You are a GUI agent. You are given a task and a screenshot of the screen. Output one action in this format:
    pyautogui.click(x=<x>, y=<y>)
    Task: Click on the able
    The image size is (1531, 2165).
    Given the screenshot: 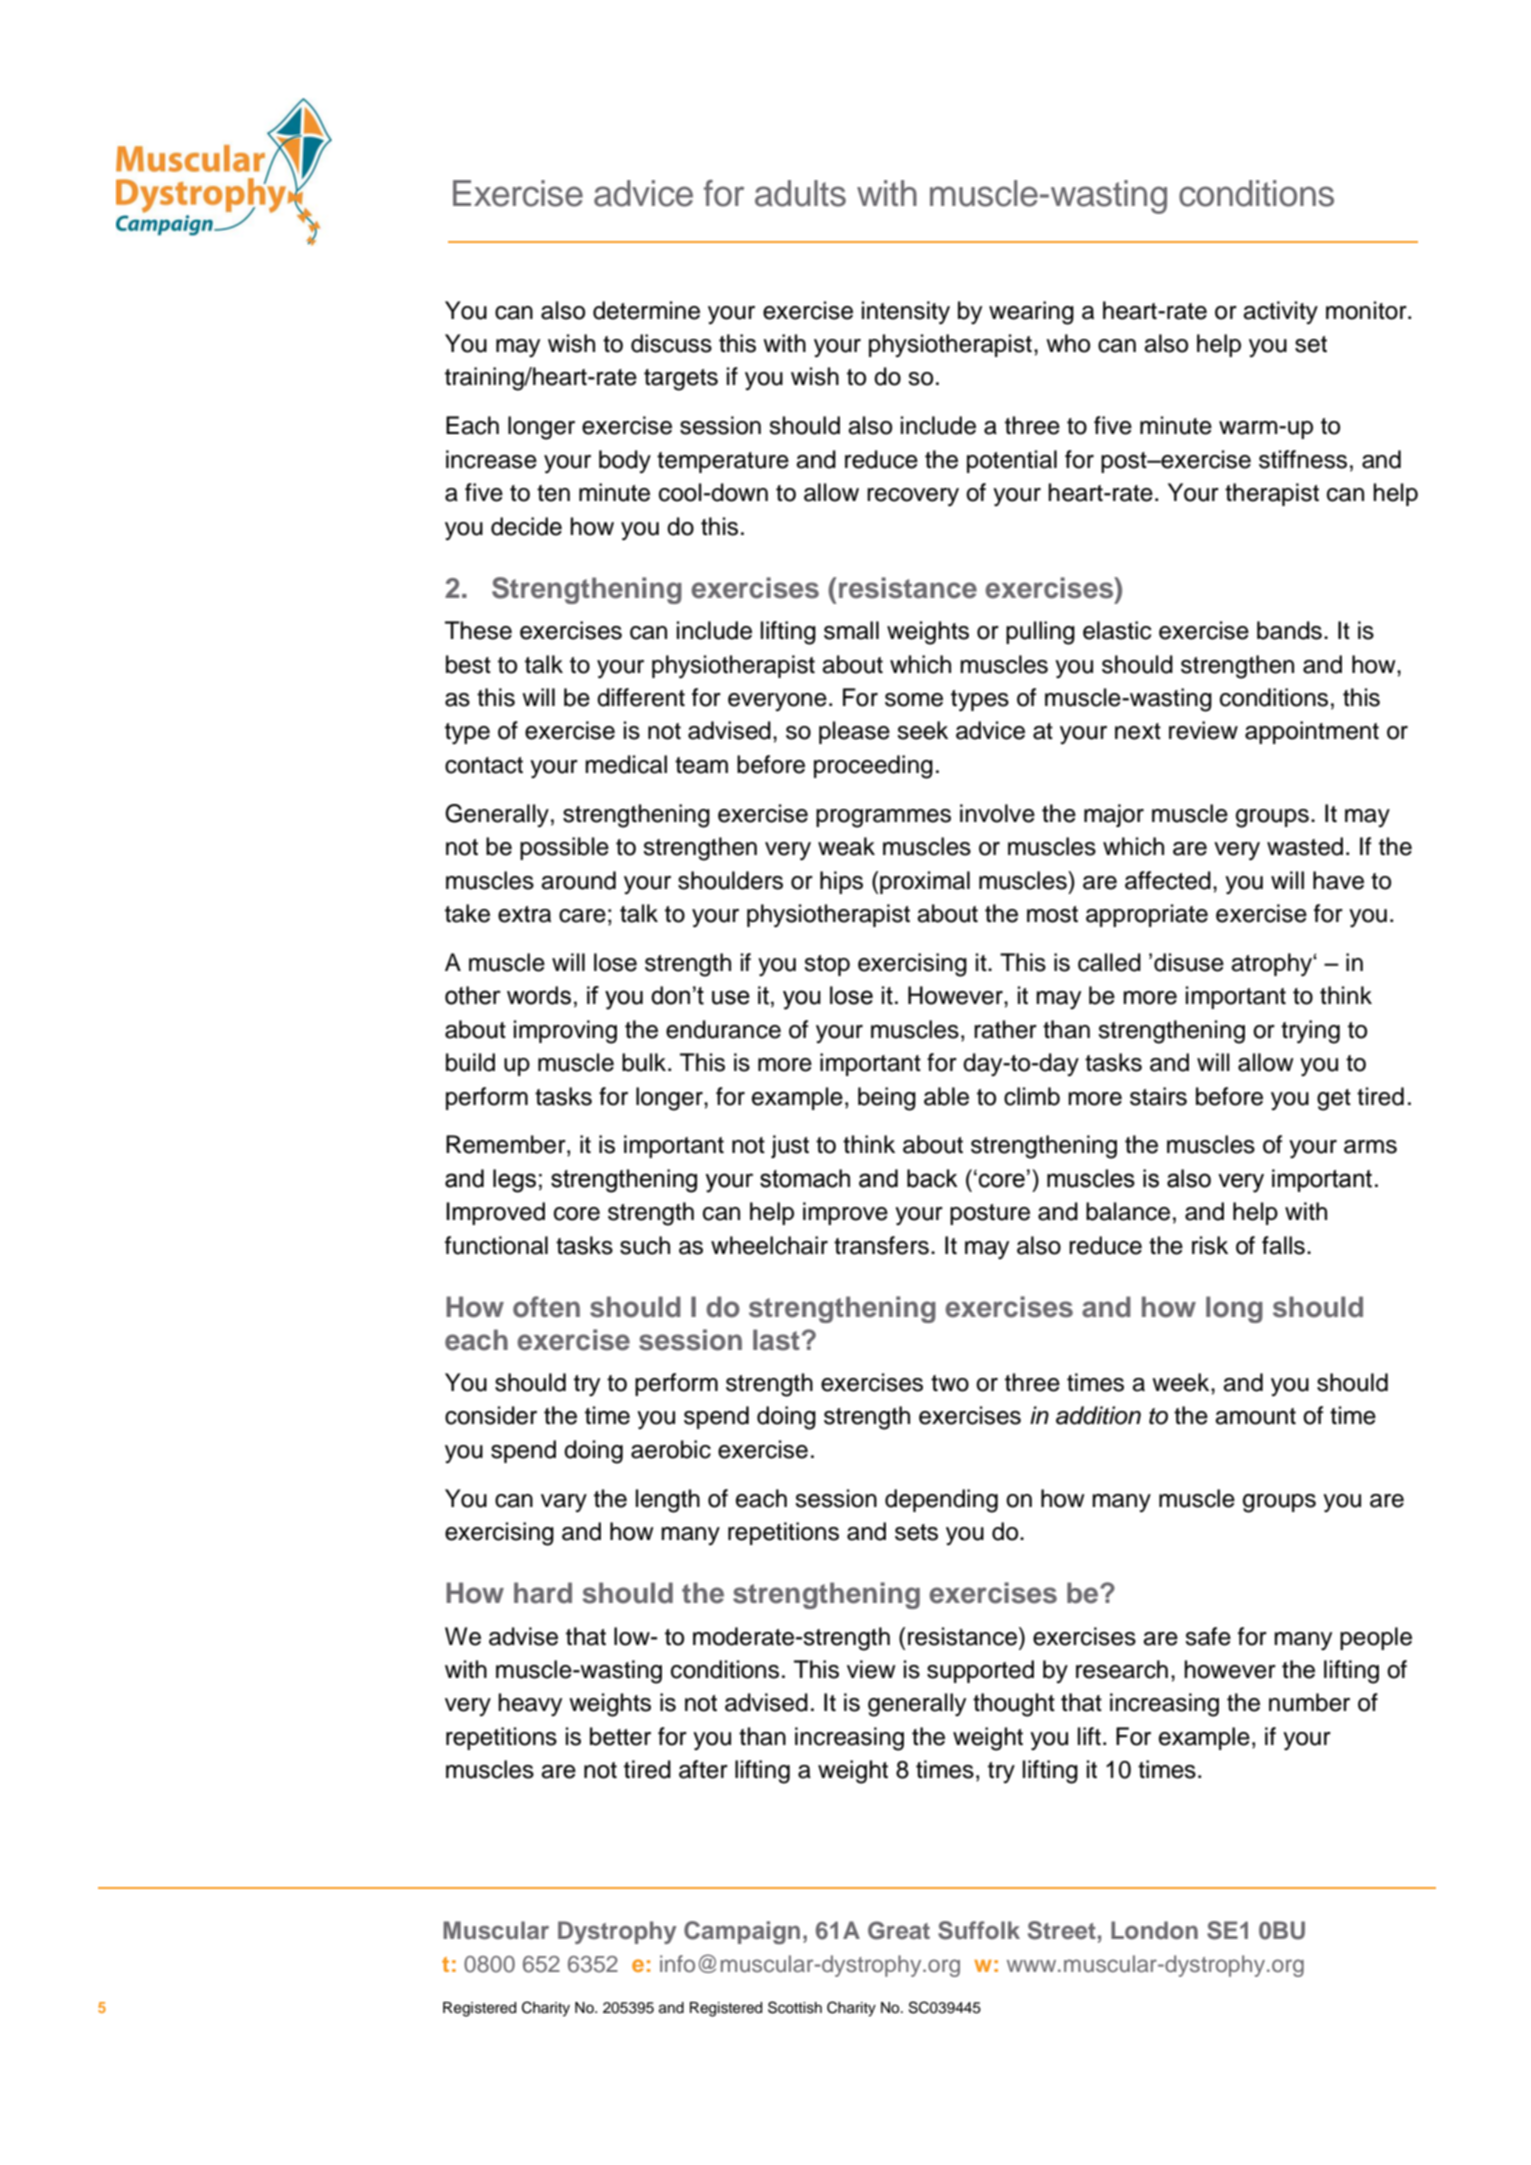 What is the action you would take?
    pyautogui.click(x=946, y=1096)
